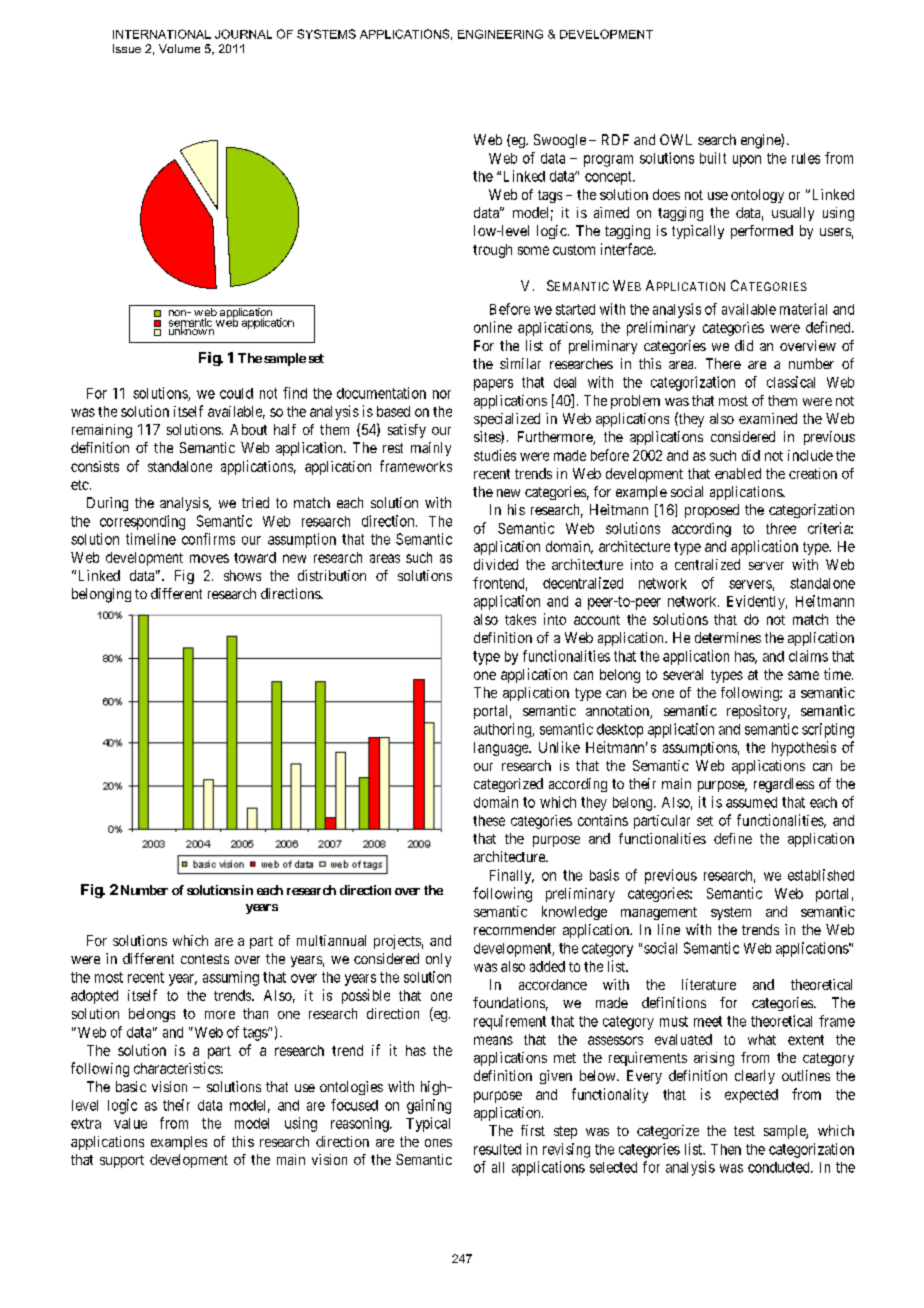  What do you see at coordinates (751, 802) in the screenshot?
I see `assumed` at bounding box center [751, 802].
